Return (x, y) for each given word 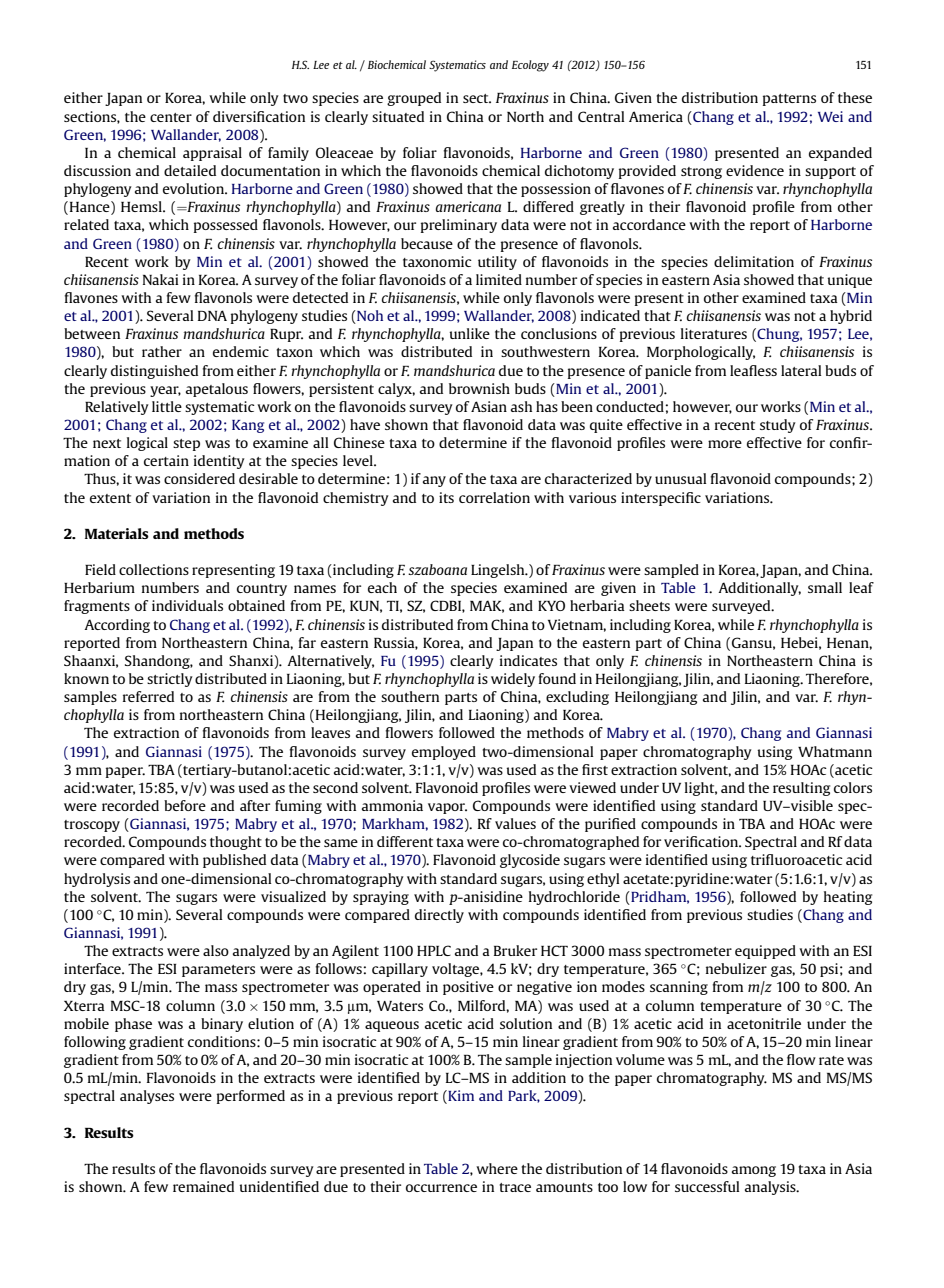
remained (203, 1186)
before (185, 805)
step (186, 445)
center (171, 117)
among (754, 1171)
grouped (414, 99)
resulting (801, 789)
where (497, 1168)
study (778, 426)
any (434, 481)
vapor (447, 808)
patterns (789, 100)
